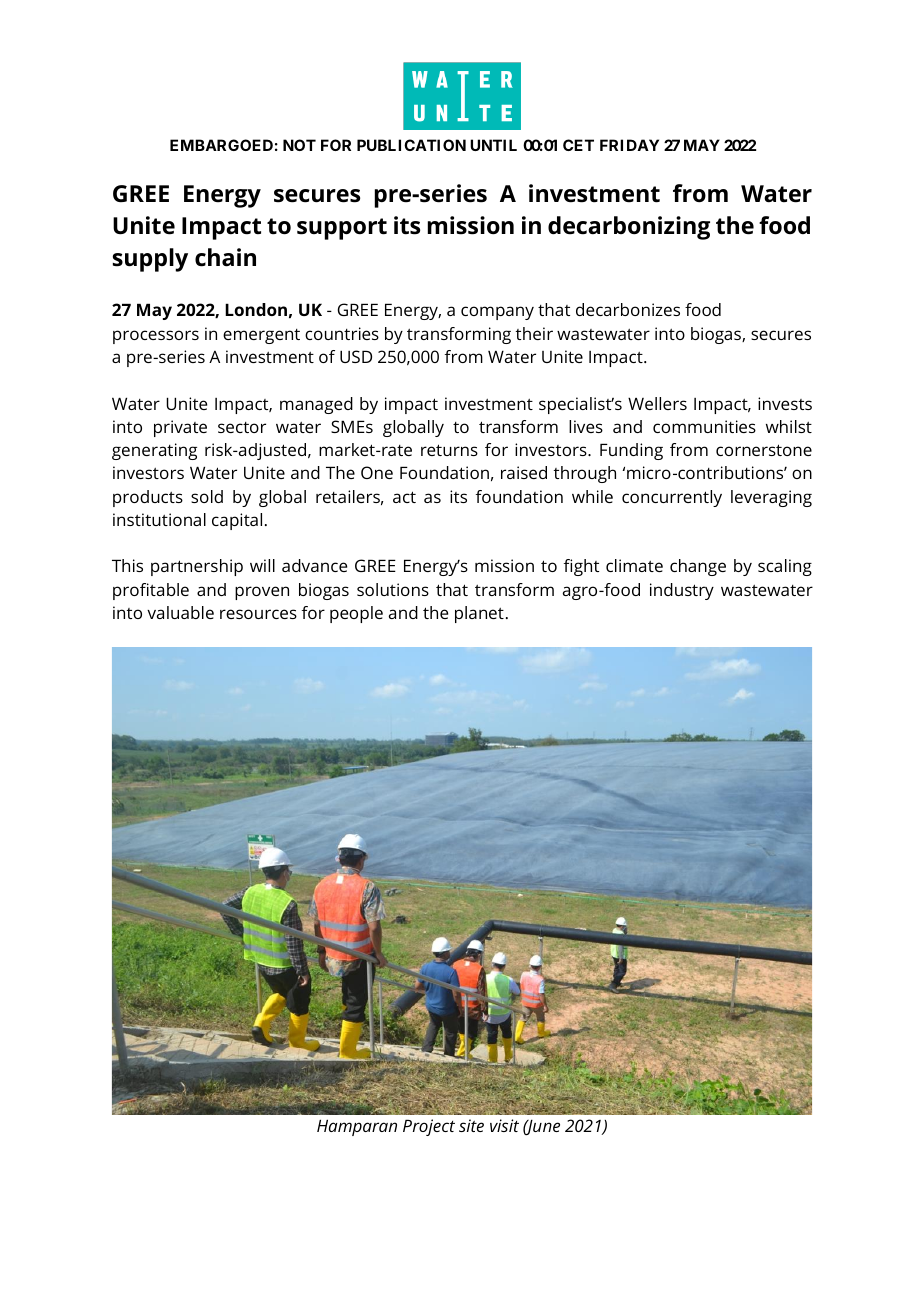  What do you see at coordinates (682, 591) in the screenshot?
I see `industry` at bounding box center [682, 591].
